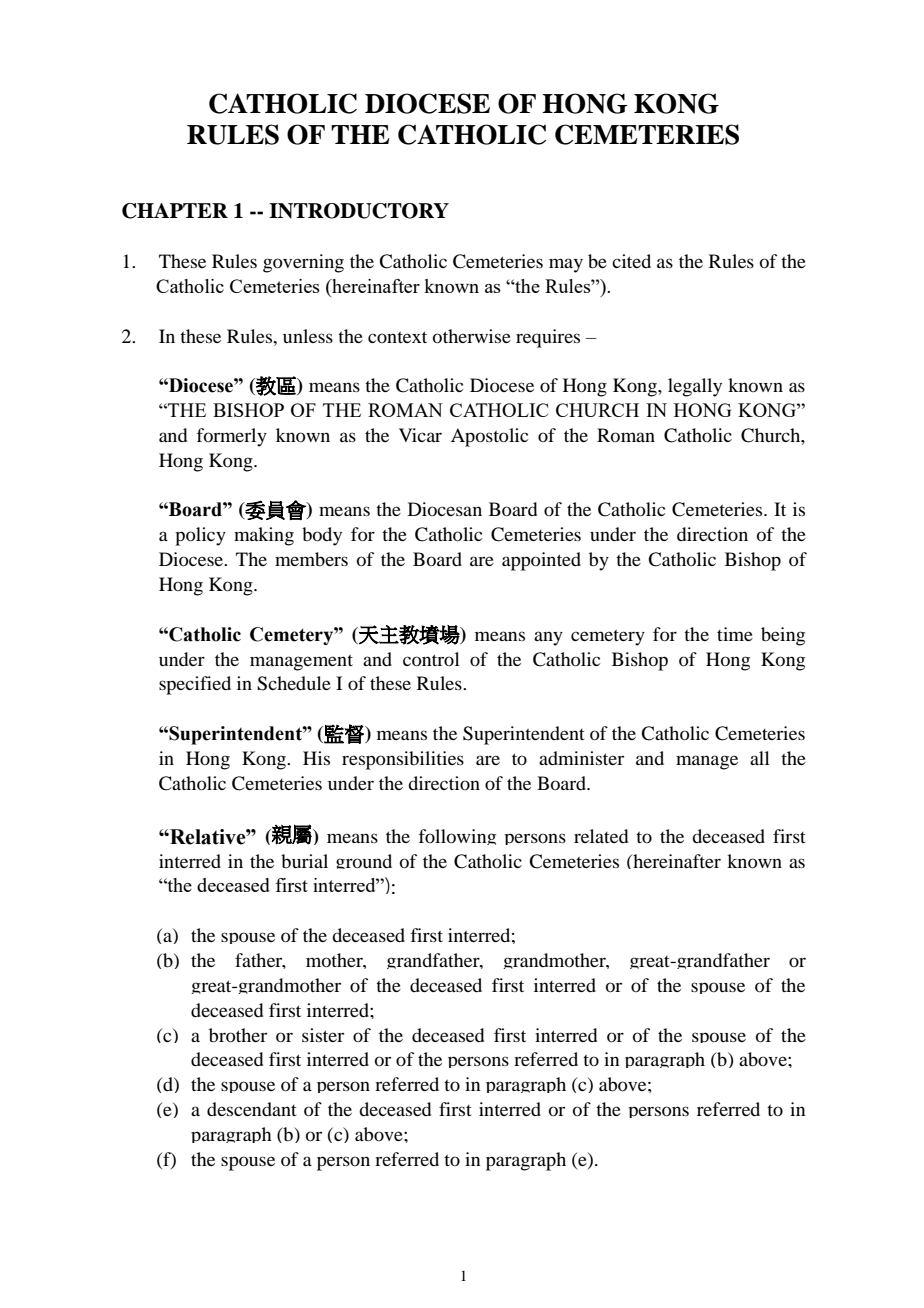  What do you see at coordinates (231, 437) in the screenshot?
I see `formerly` at bounding box center [231, 437].
